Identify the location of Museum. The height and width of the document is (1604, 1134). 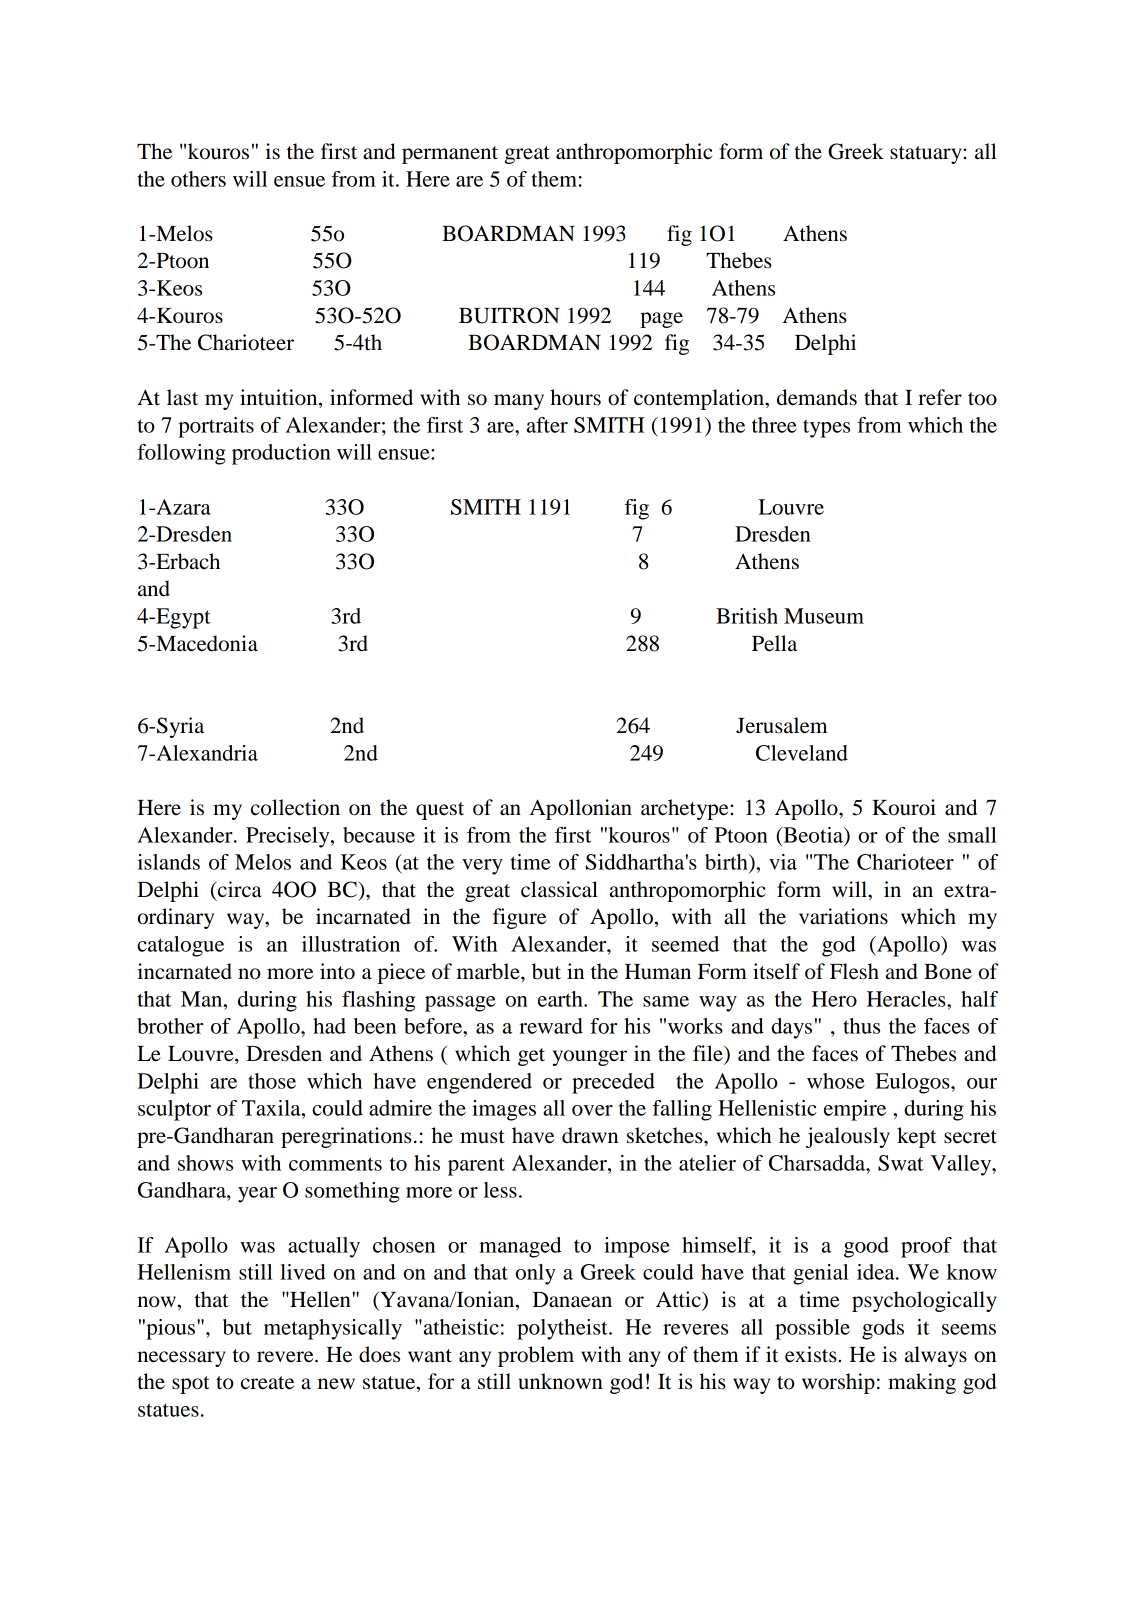
(824, 616).
